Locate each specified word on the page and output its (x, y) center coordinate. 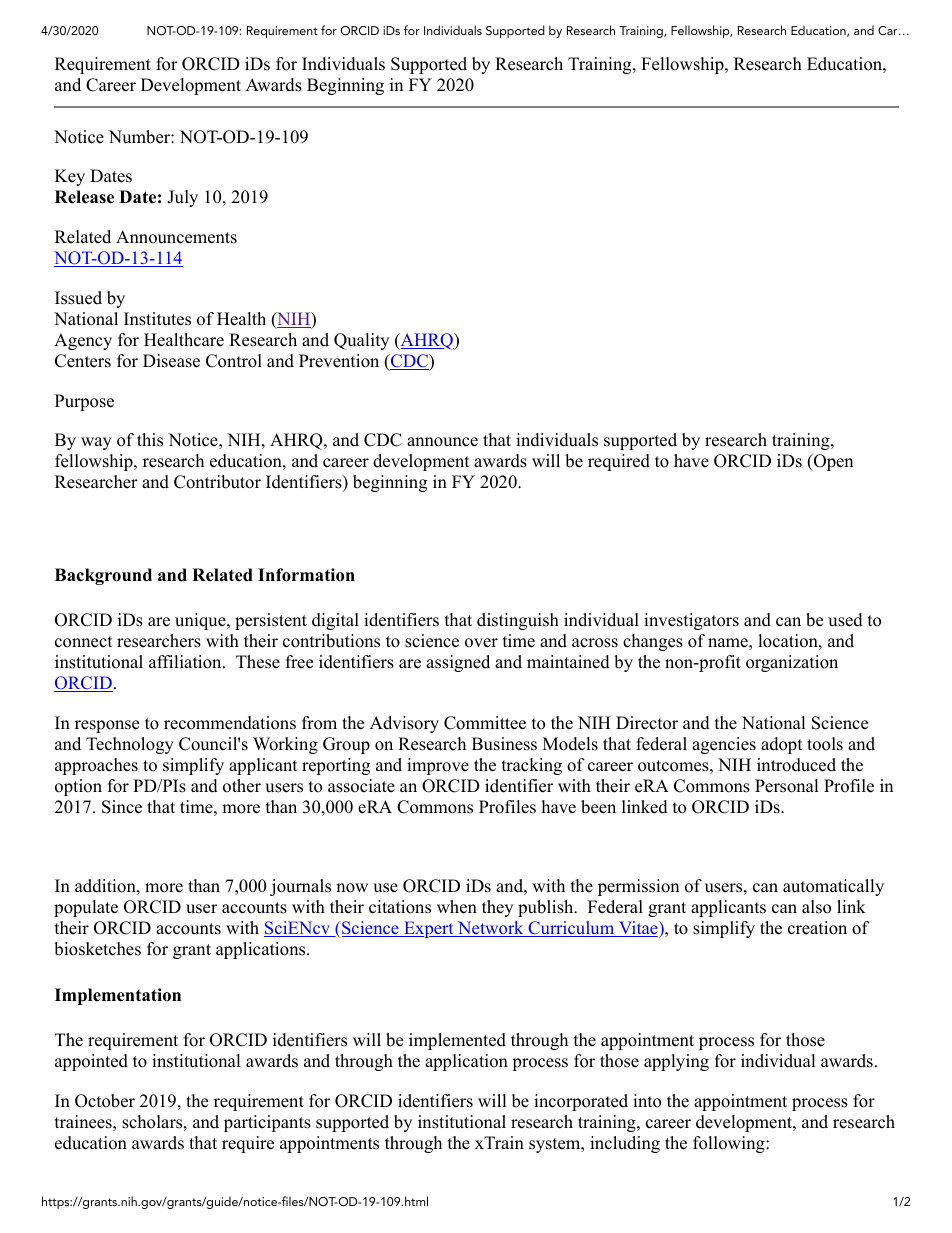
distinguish (518, 621)
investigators (691, 621)
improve (438, 766)
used (845, 620)
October (105, 1101)
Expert (429, 929)
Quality (361, 341)
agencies (724, 745)
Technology (130, 745)
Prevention (339, 361)
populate (86, 908)
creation (817, 928)
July (182, 198)
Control (234, 361)
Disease (171, 361)
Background (103, 576)
